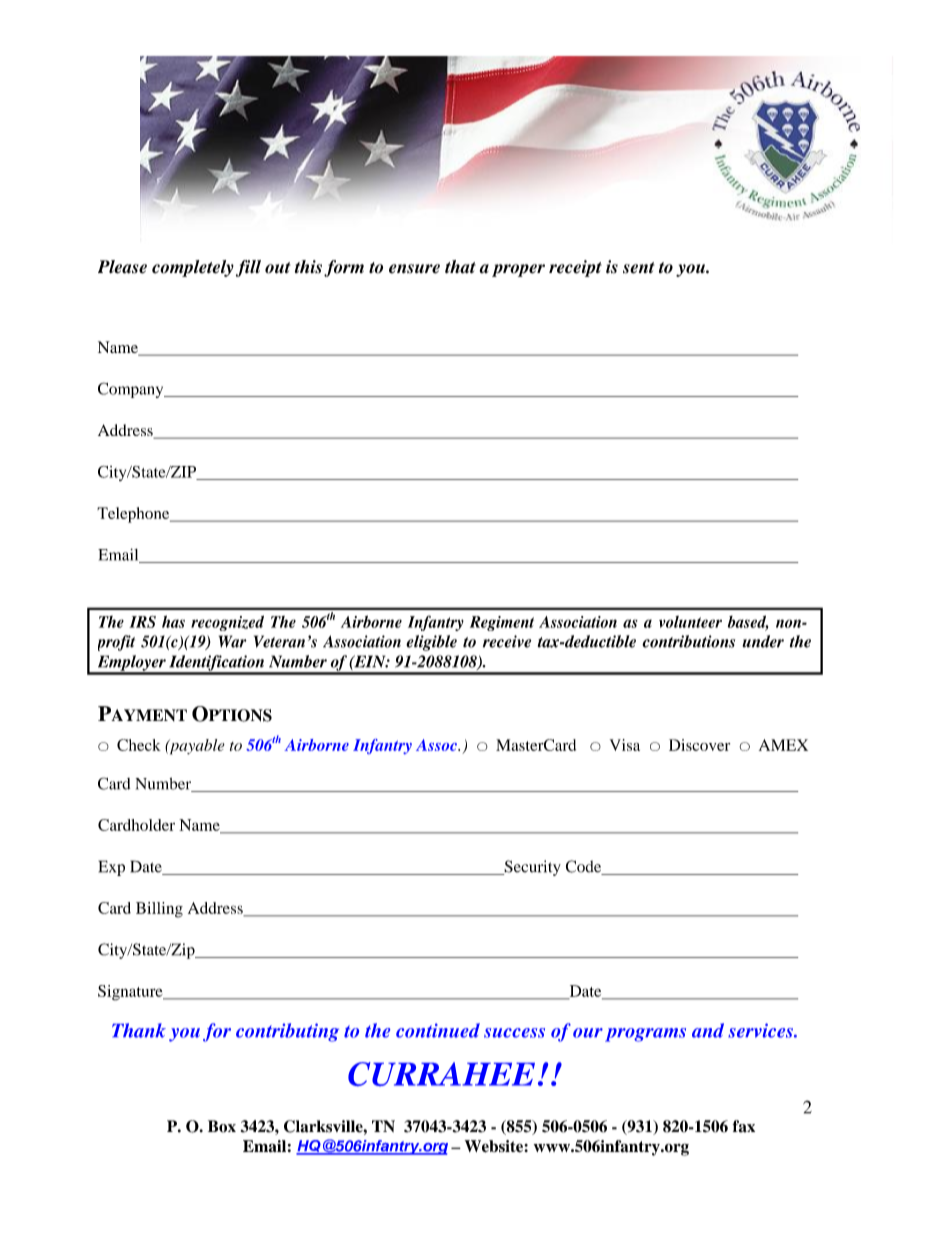 This screenshot has width=952, height=1233. What do you see at coordinates (460, 267) in the screenshot?
I see `that` at bounding box center [460, 267].
